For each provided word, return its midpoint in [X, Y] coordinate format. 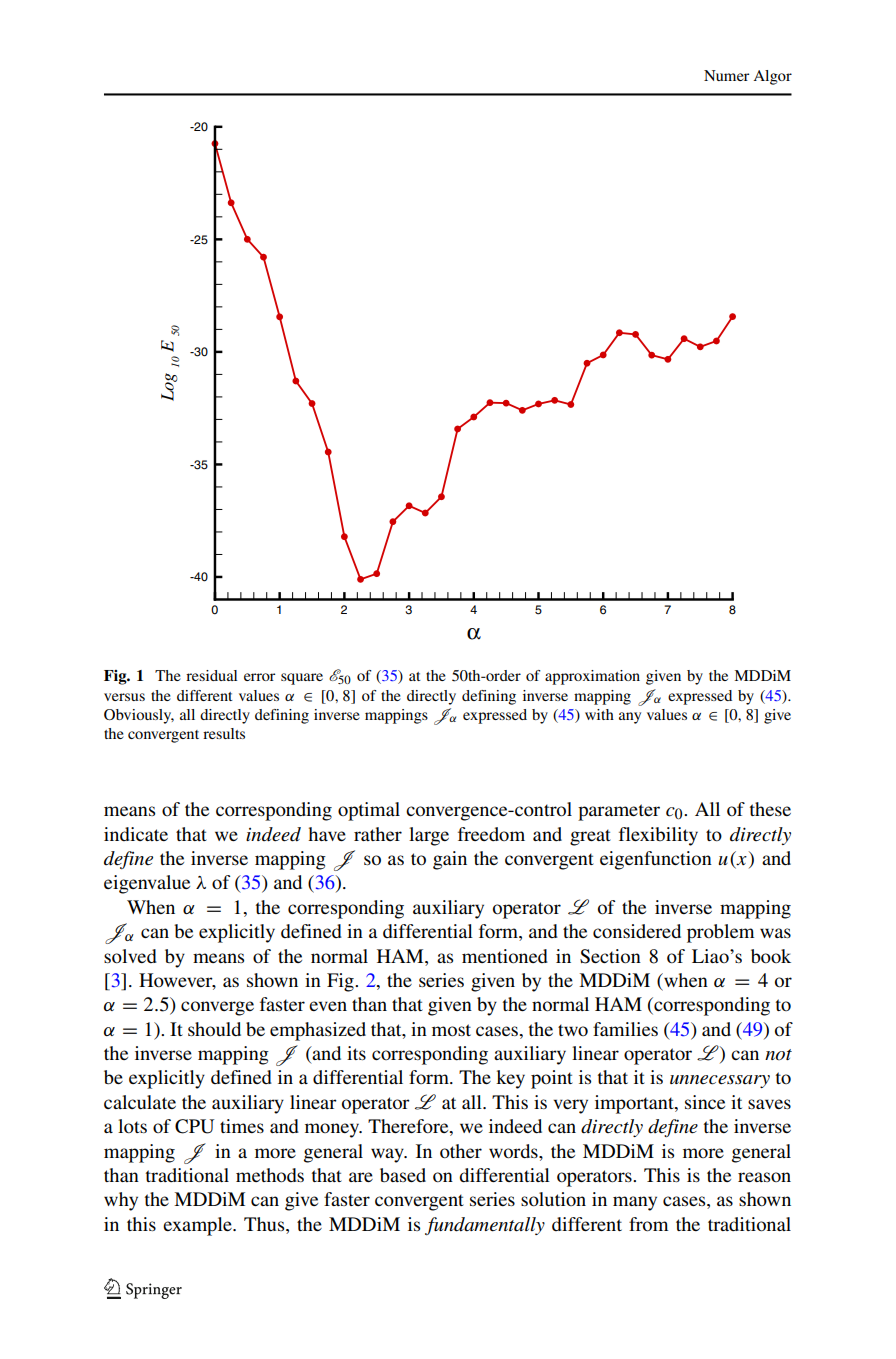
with [599, 714]
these [770, 809]
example [198, 1226]
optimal [369, 811]
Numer [726, 75]
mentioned [505, 956]
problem [720, 933]
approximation [592, 677]
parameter [619, 812]
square [302, 679]
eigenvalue [147, 884]
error [259, 677]
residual [211, 675]
